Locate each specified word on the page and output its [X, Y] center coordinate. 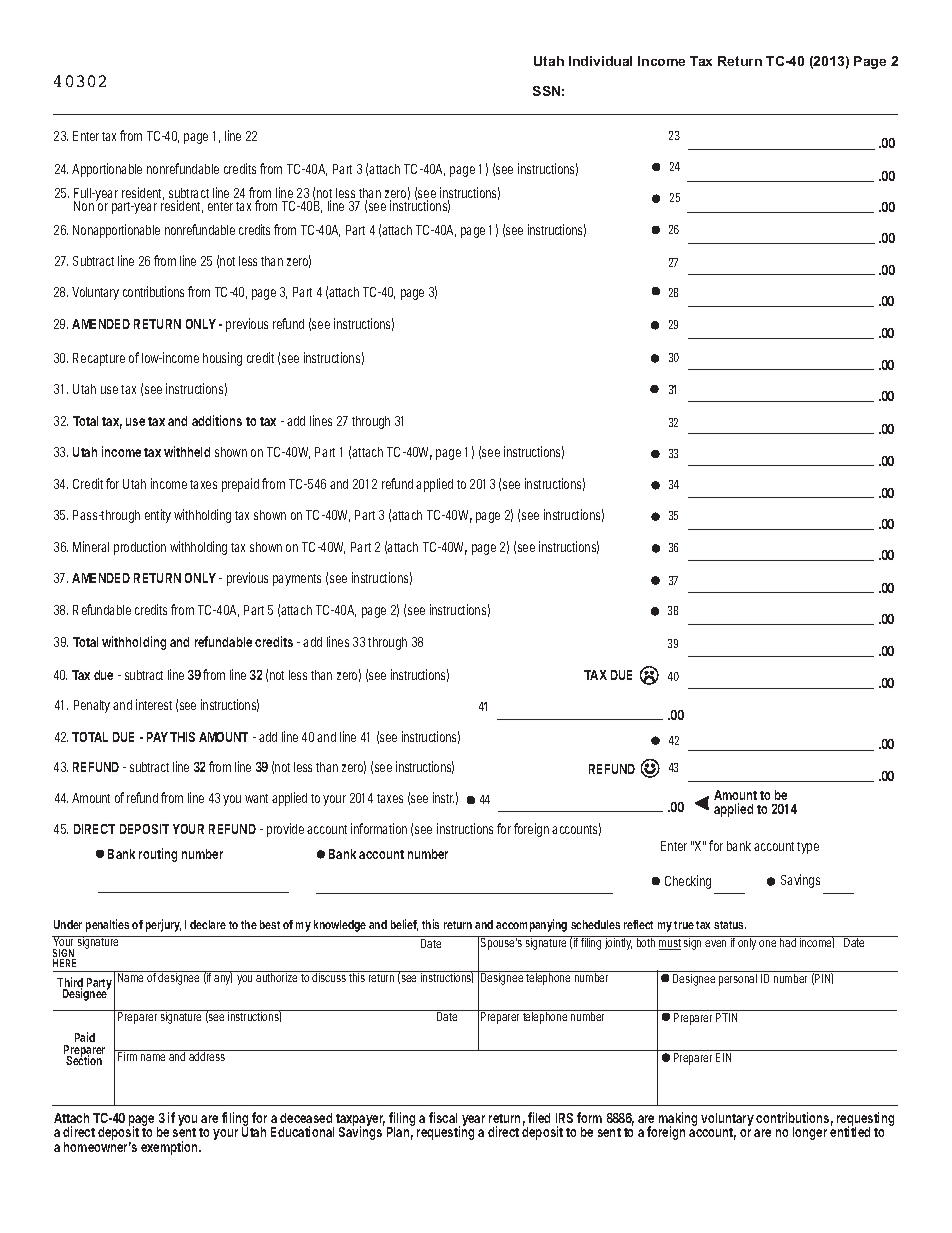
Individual [600, 61]
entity [158, 516]
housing [222, 359]
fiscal [443, 1117]
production [140, 548]
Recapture [99, 359]
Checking [688, 882]
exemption [171, 1148]
